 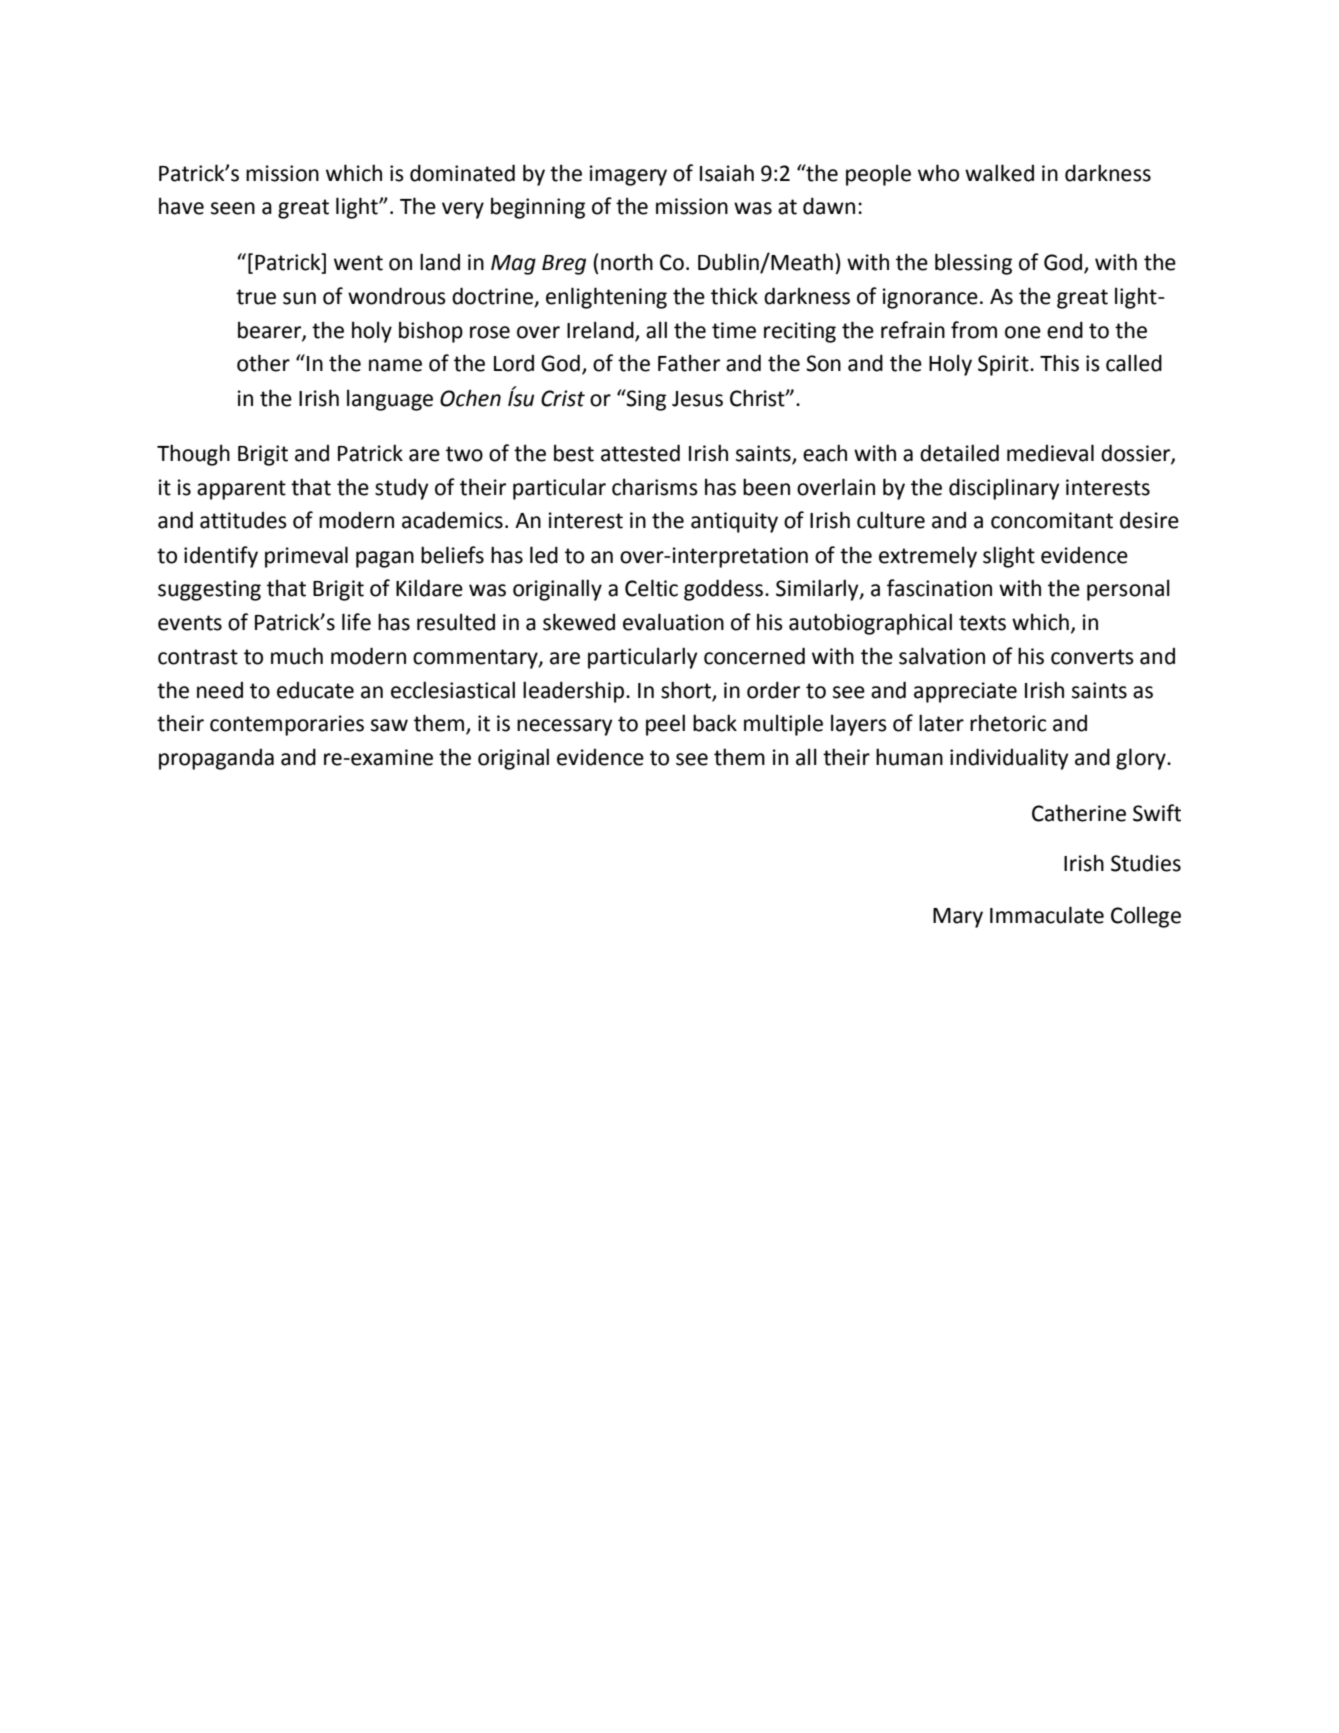 What do you see at coordinates (287, 725) in the document?
I see `contemporaries` at bounding box center [287, 725].
